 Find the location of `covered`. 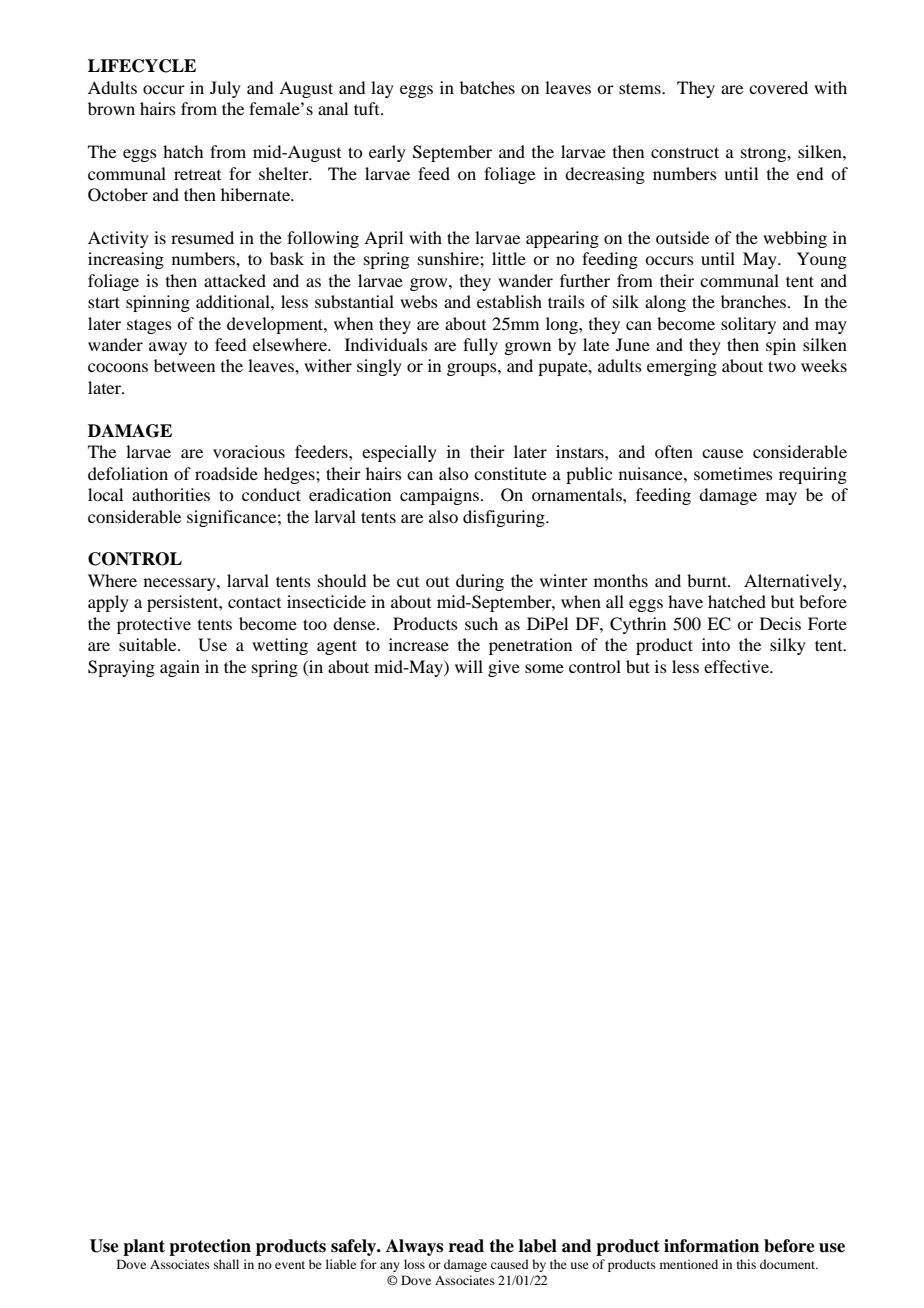

covered is located at coordinates (778, 87).
